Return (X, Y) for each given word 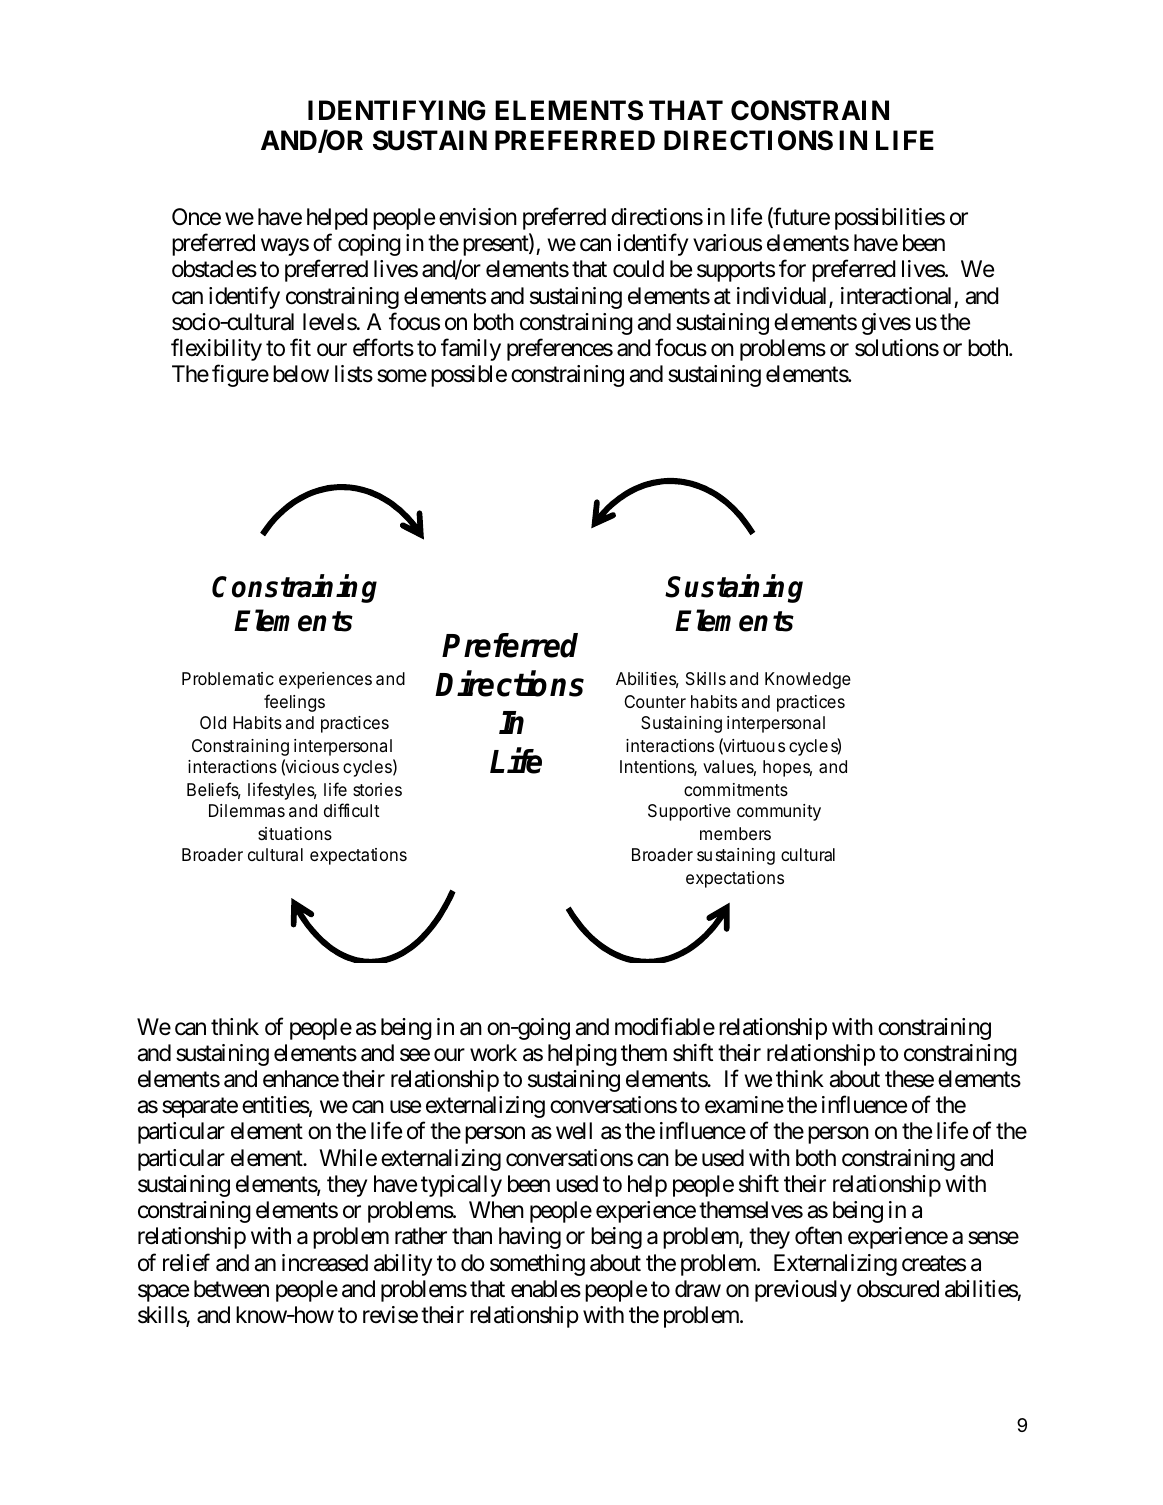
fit (300, 347)
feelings (294, 703)
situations (295, 833)
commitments (736, 789)
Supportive (689, 812)
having (530, 1238)
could (638, 269)
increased (325, 1263)
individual (783, 297)
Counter (655, 701)
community (779, 812)
